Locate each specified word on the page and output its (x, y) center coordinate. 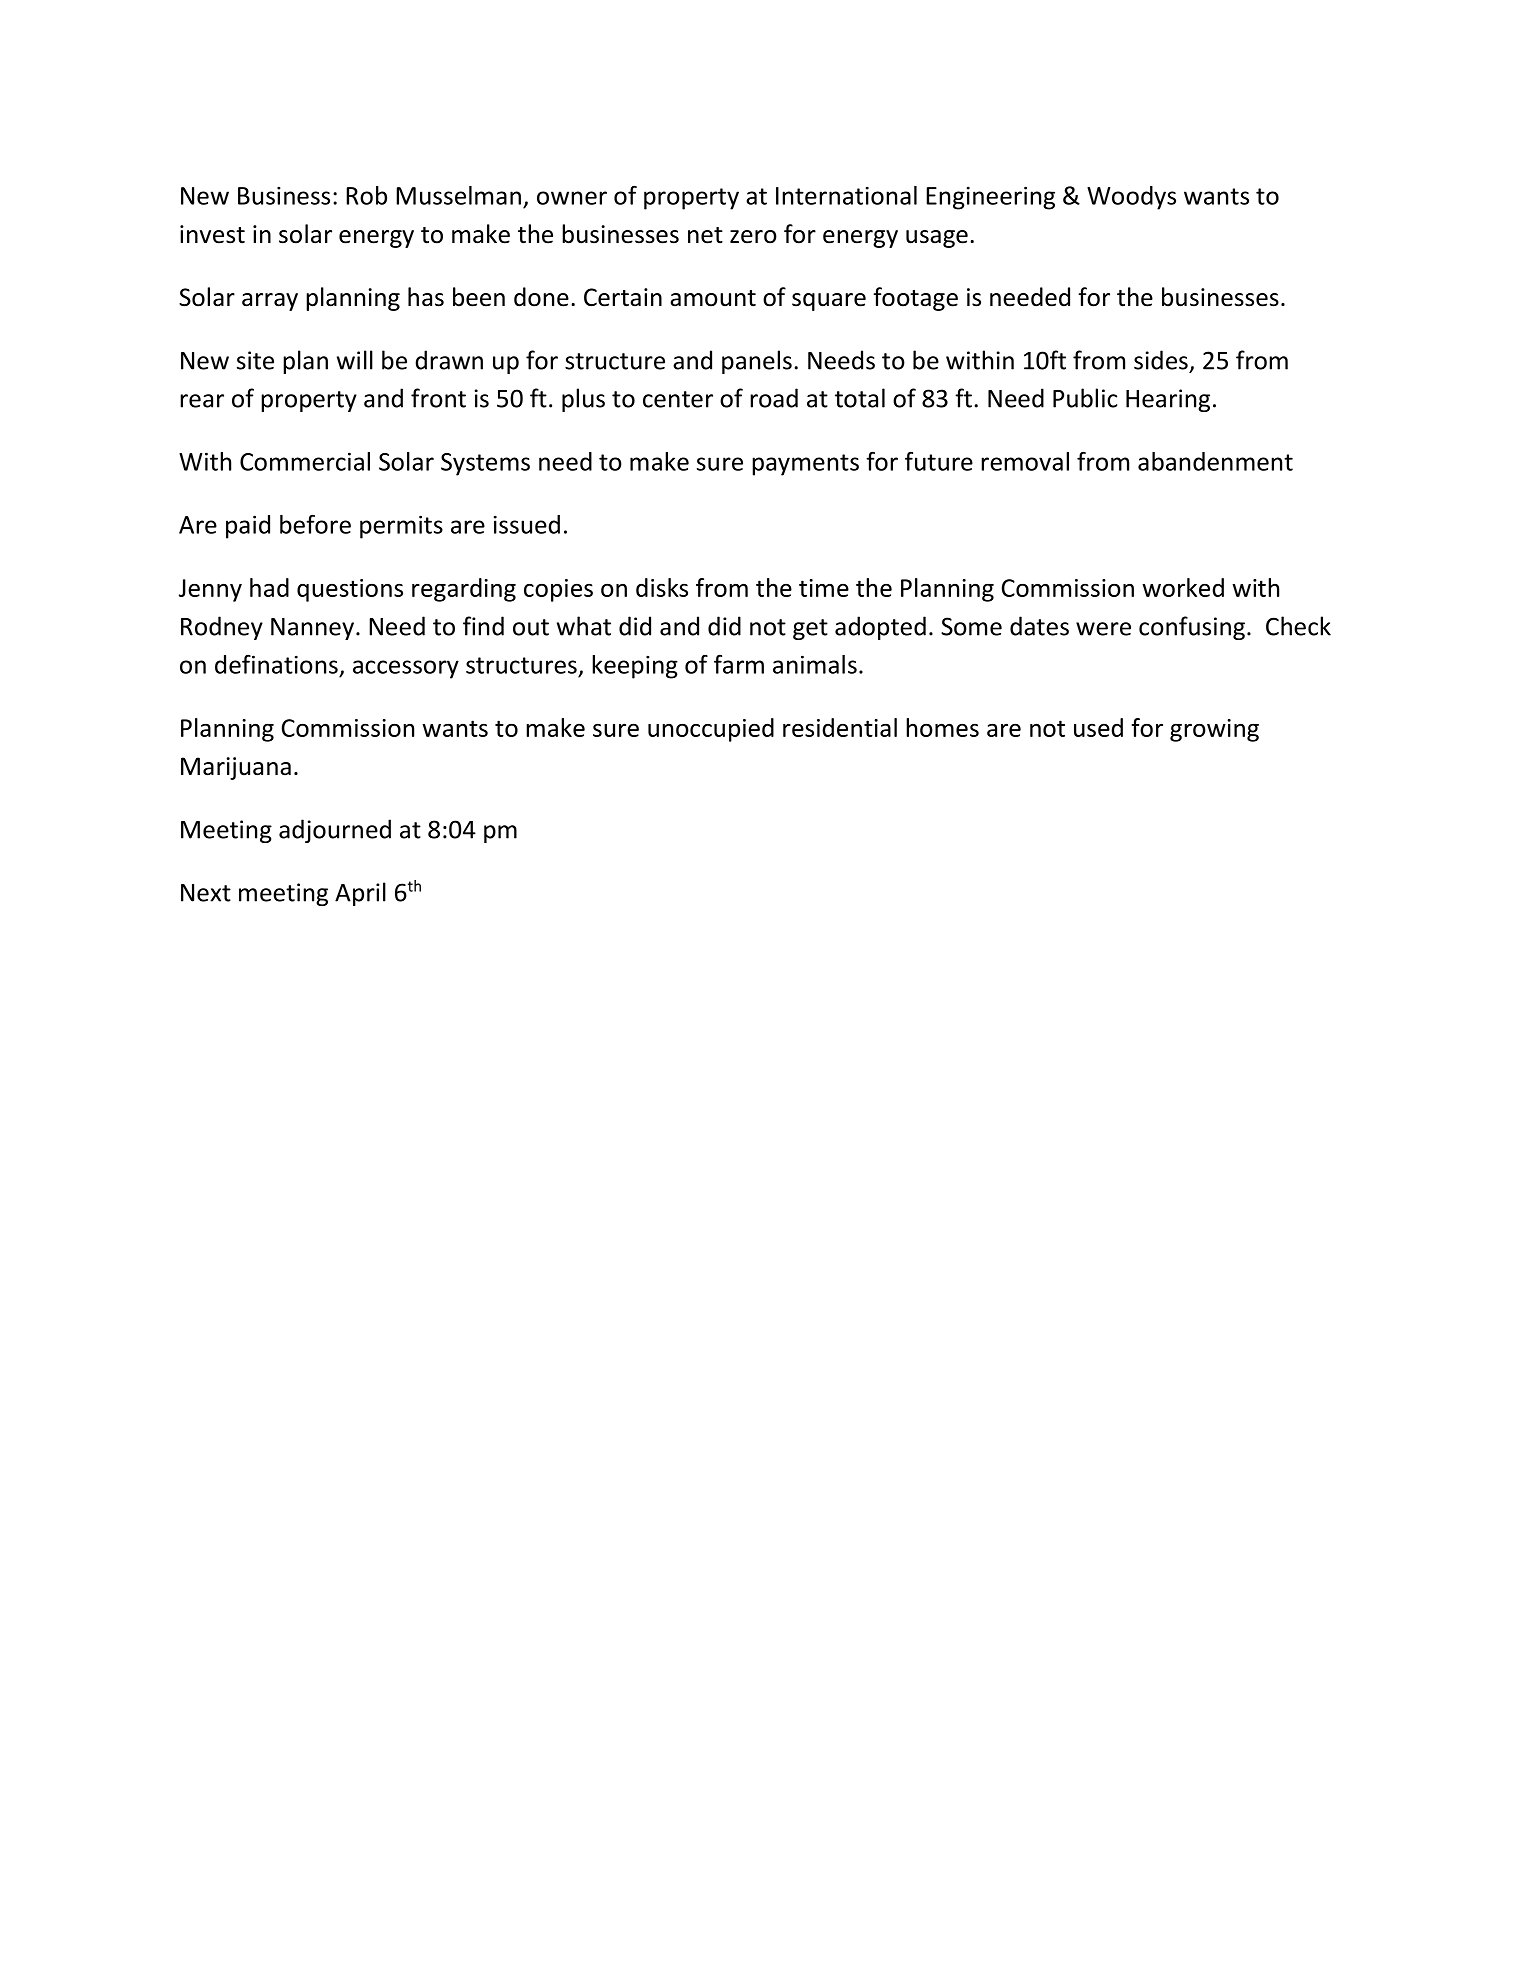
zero (753, 237)
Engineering (990, 198)
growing (1214, 730)
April (360, 894)
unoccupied (711, 730)
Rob (366, 195)
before (315, 524)
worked (1183, 587)
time (824, 588)
